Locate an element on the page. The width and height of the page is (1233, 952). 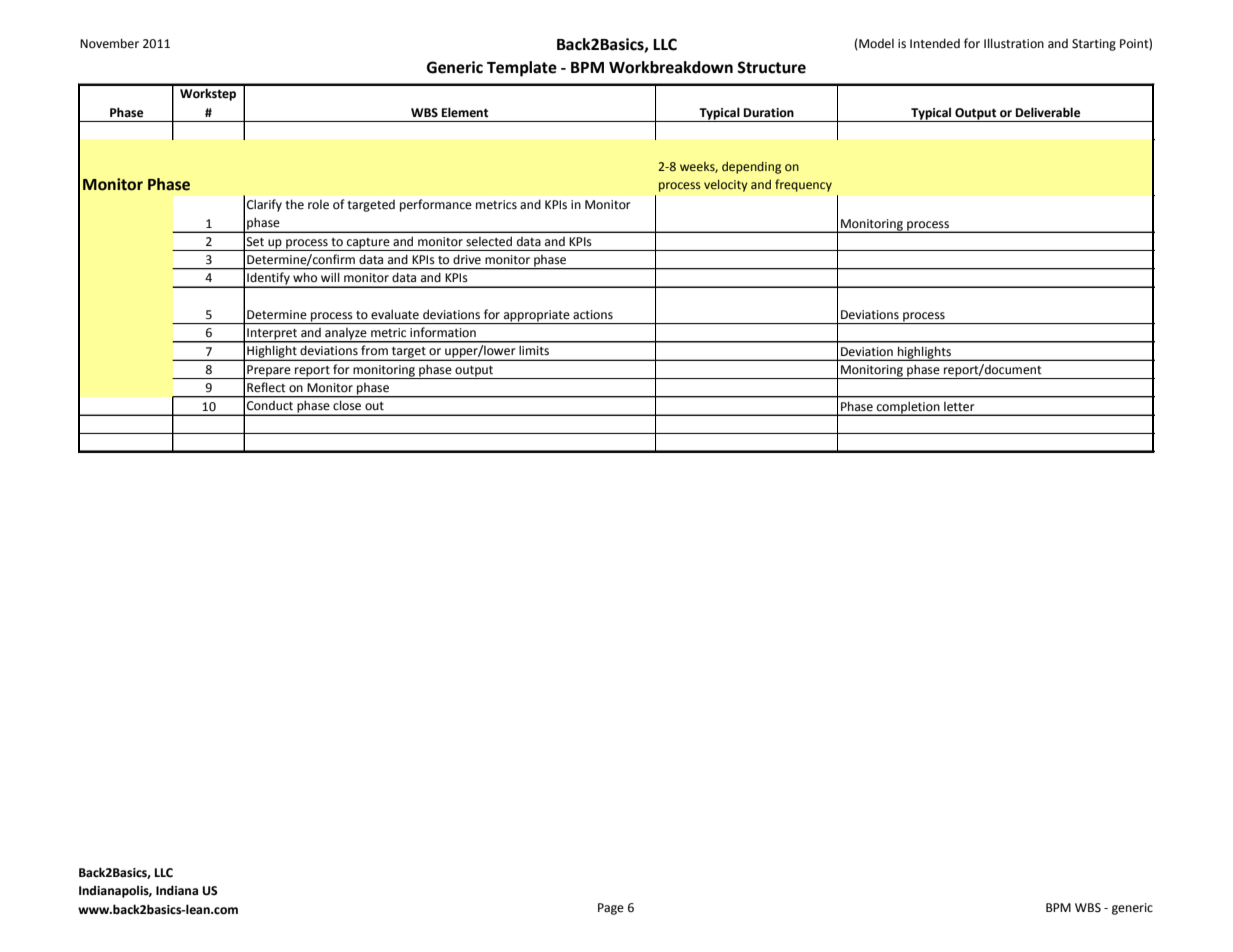
limits is located at coordinates (534, 350).
